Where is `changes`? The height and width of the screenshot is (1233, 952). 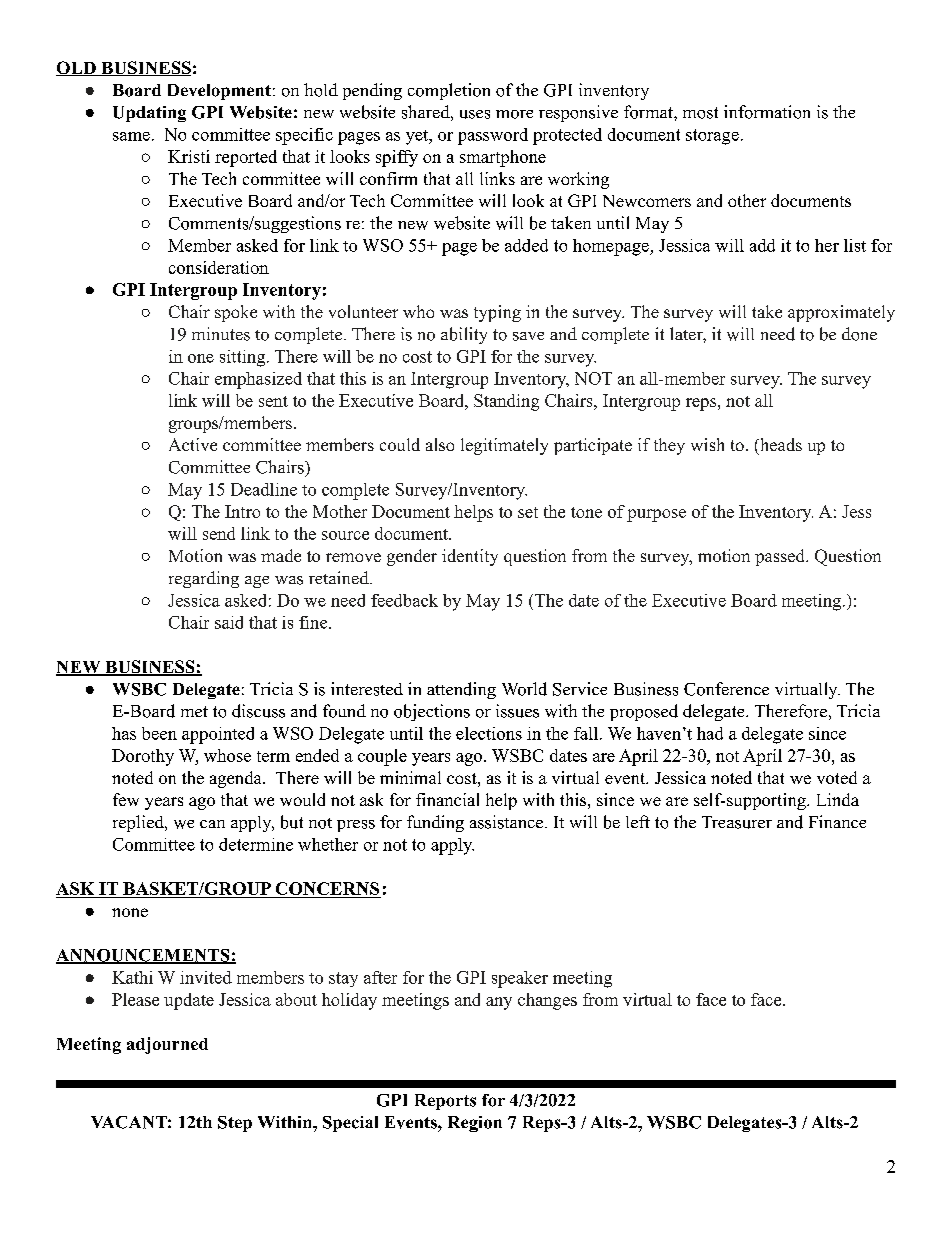 changes is located at coordinates (547, 1001).
